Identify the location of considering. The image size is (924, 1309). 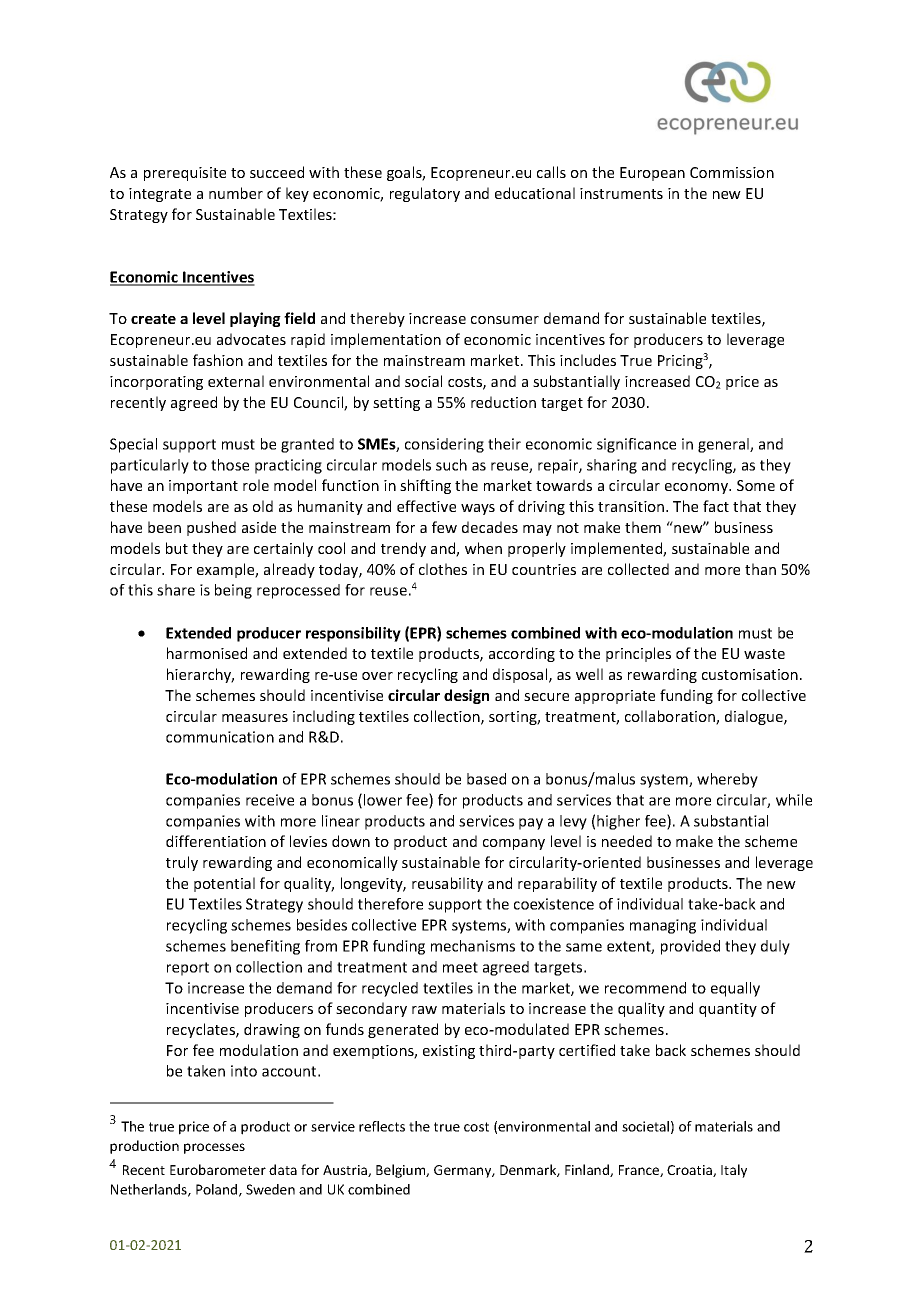
(444, 445).
